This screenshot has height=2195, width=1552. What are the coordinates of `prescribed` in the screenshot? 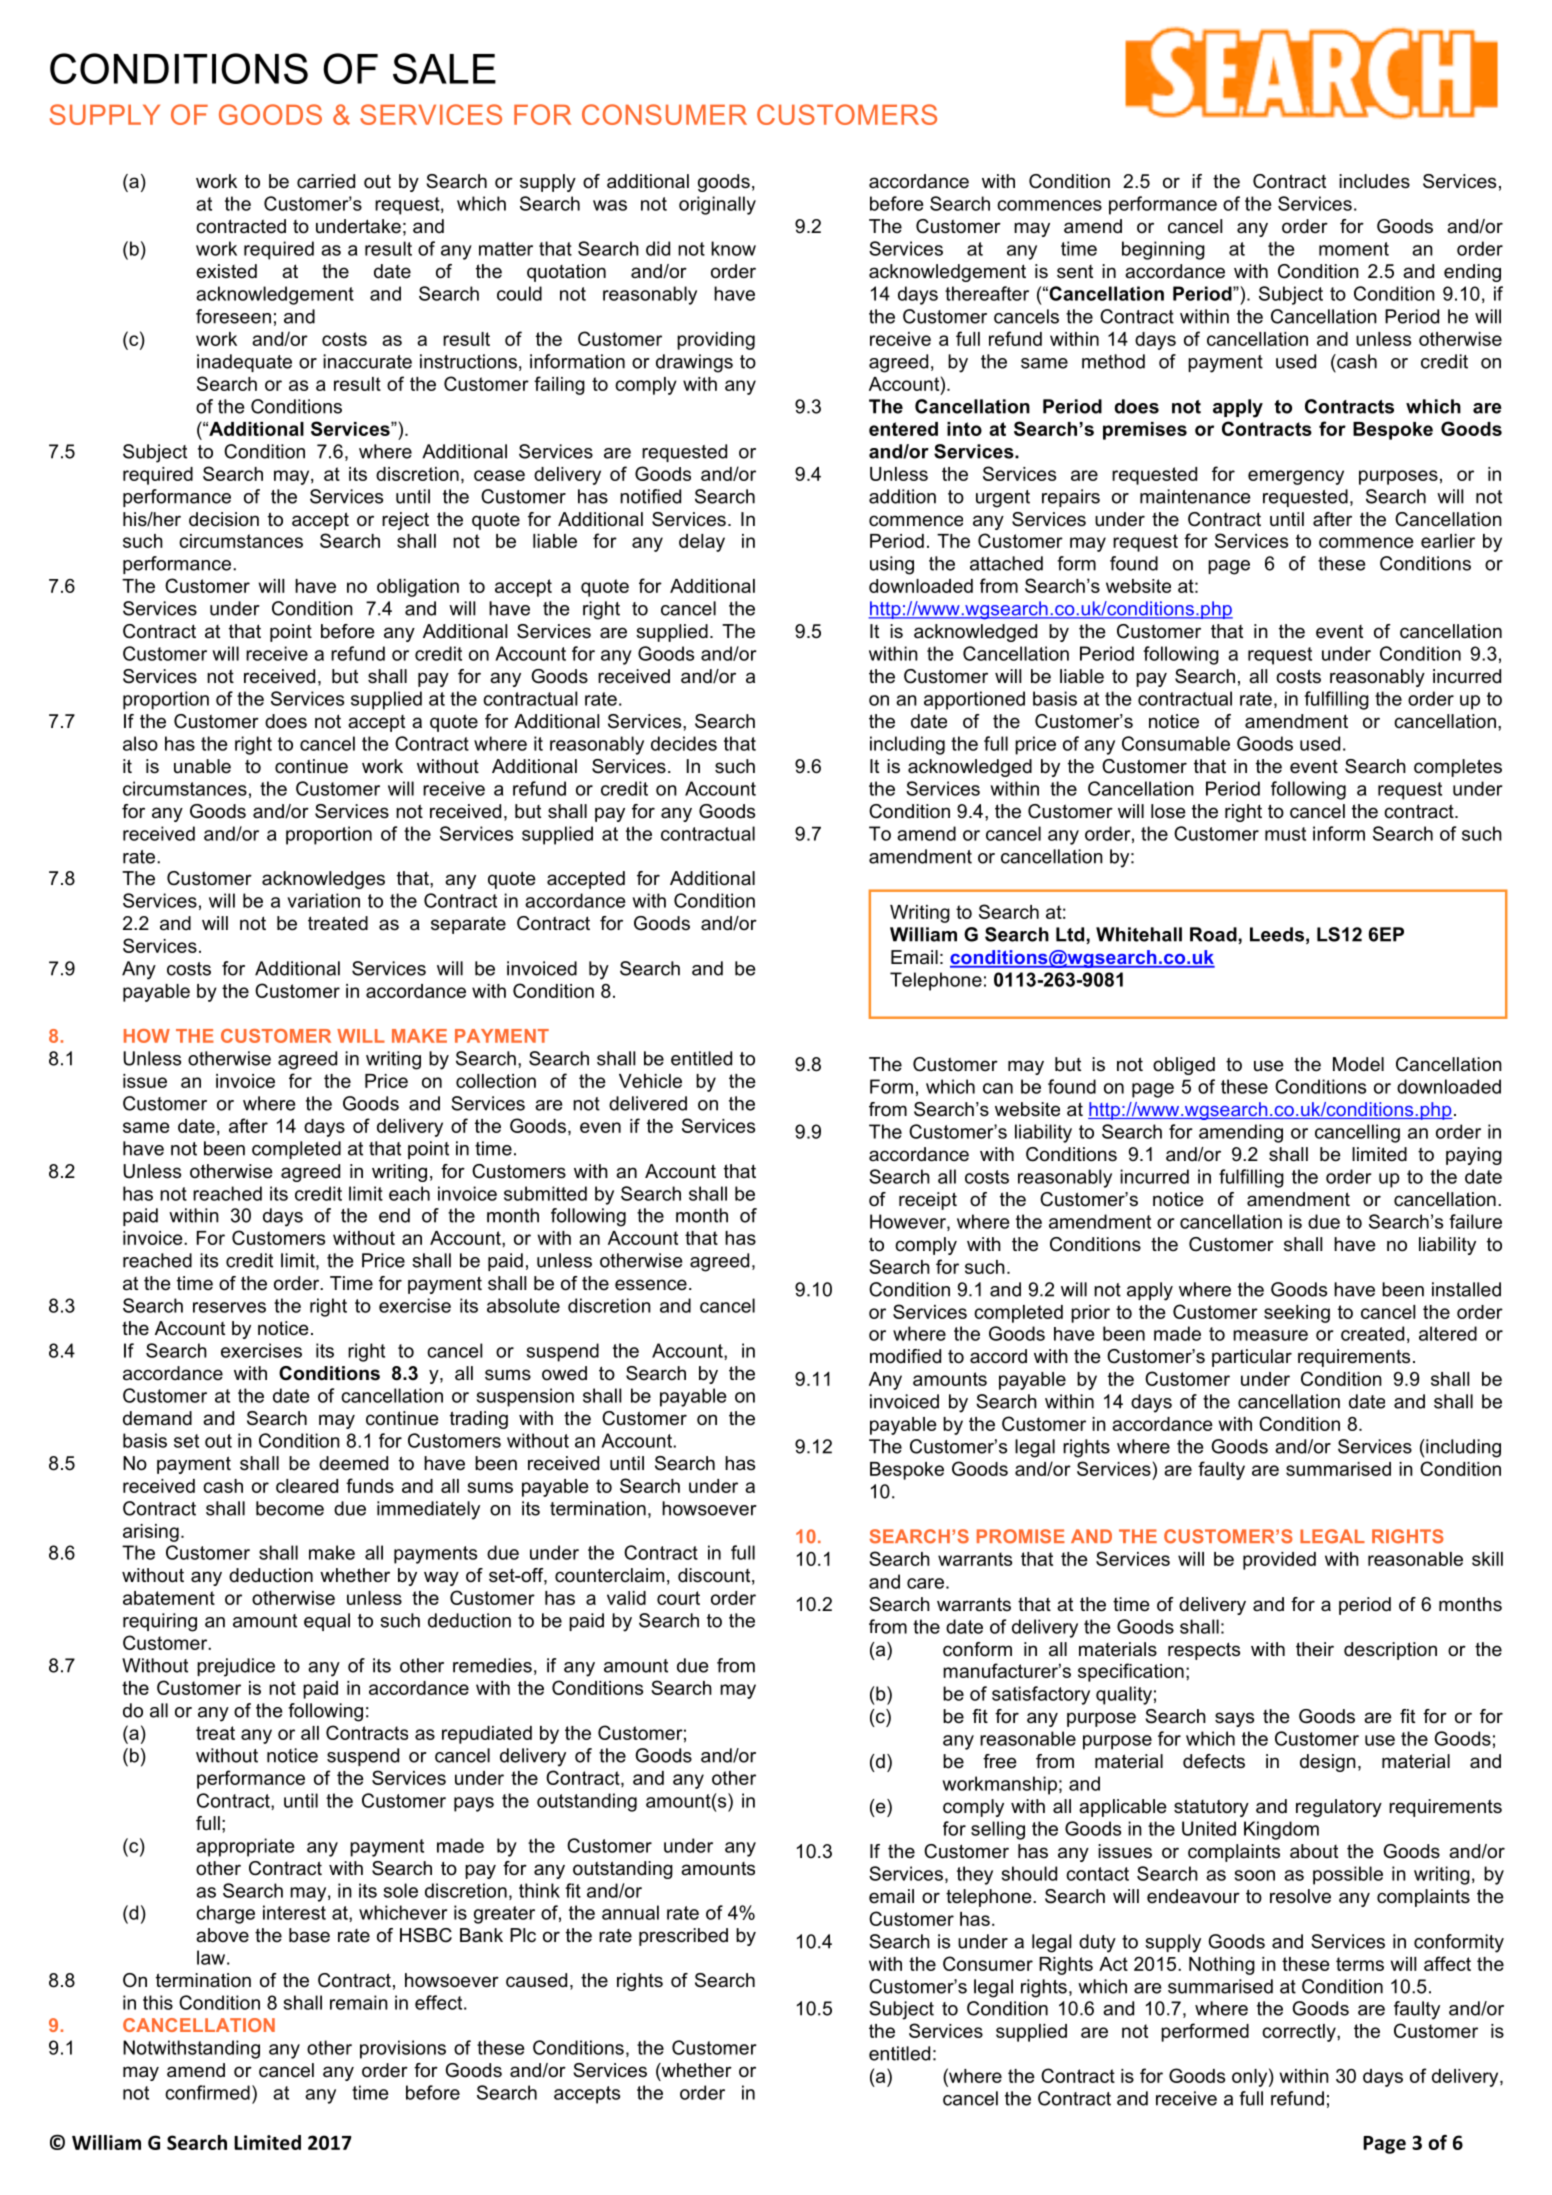 It's located at (683, 1937).
